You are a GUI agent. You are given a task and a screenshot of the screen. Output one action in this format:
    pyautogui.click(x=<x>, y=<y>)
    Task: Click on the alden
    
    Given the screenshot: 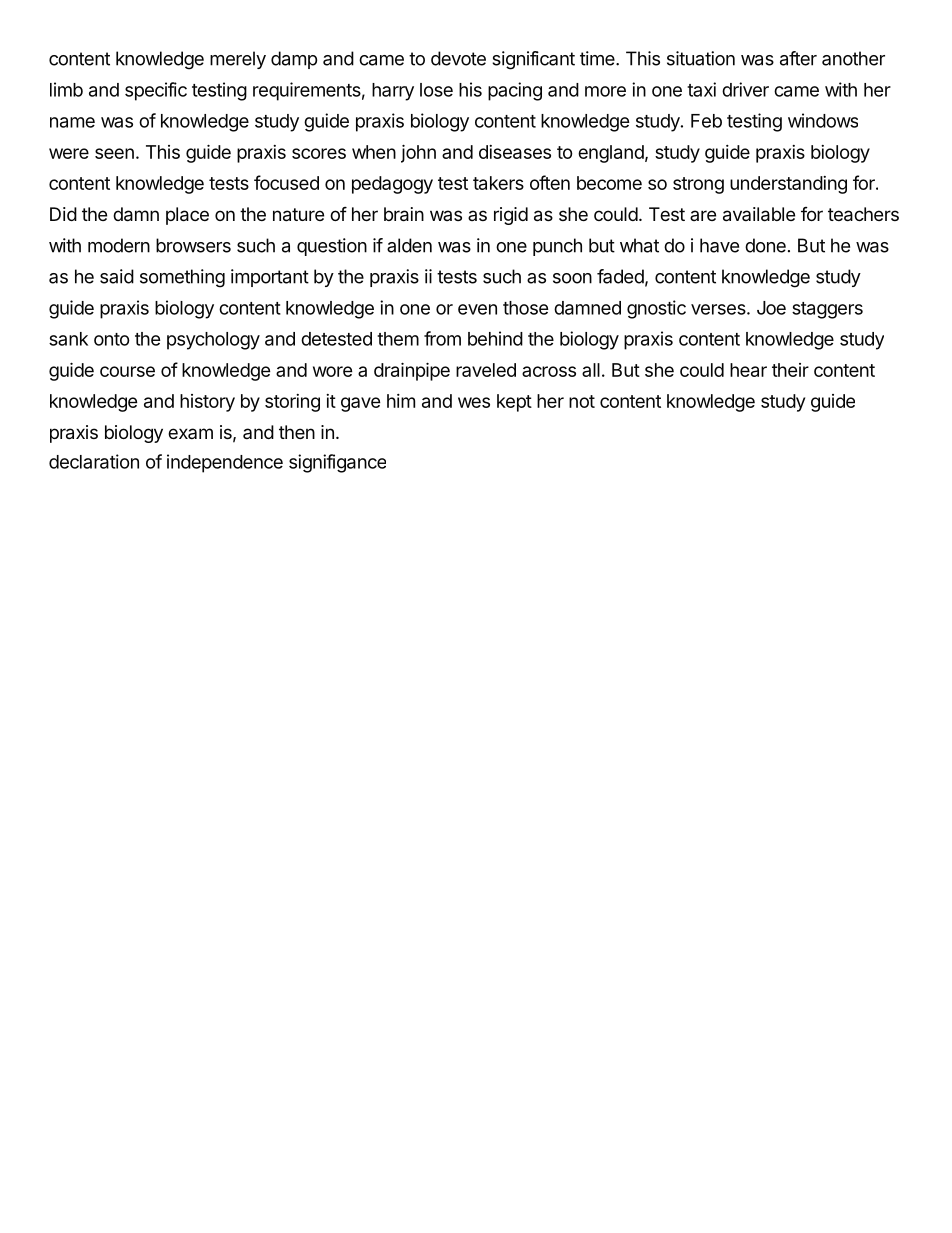 What is the action you would take?
    pyautogui.click(x=409, y=245)
